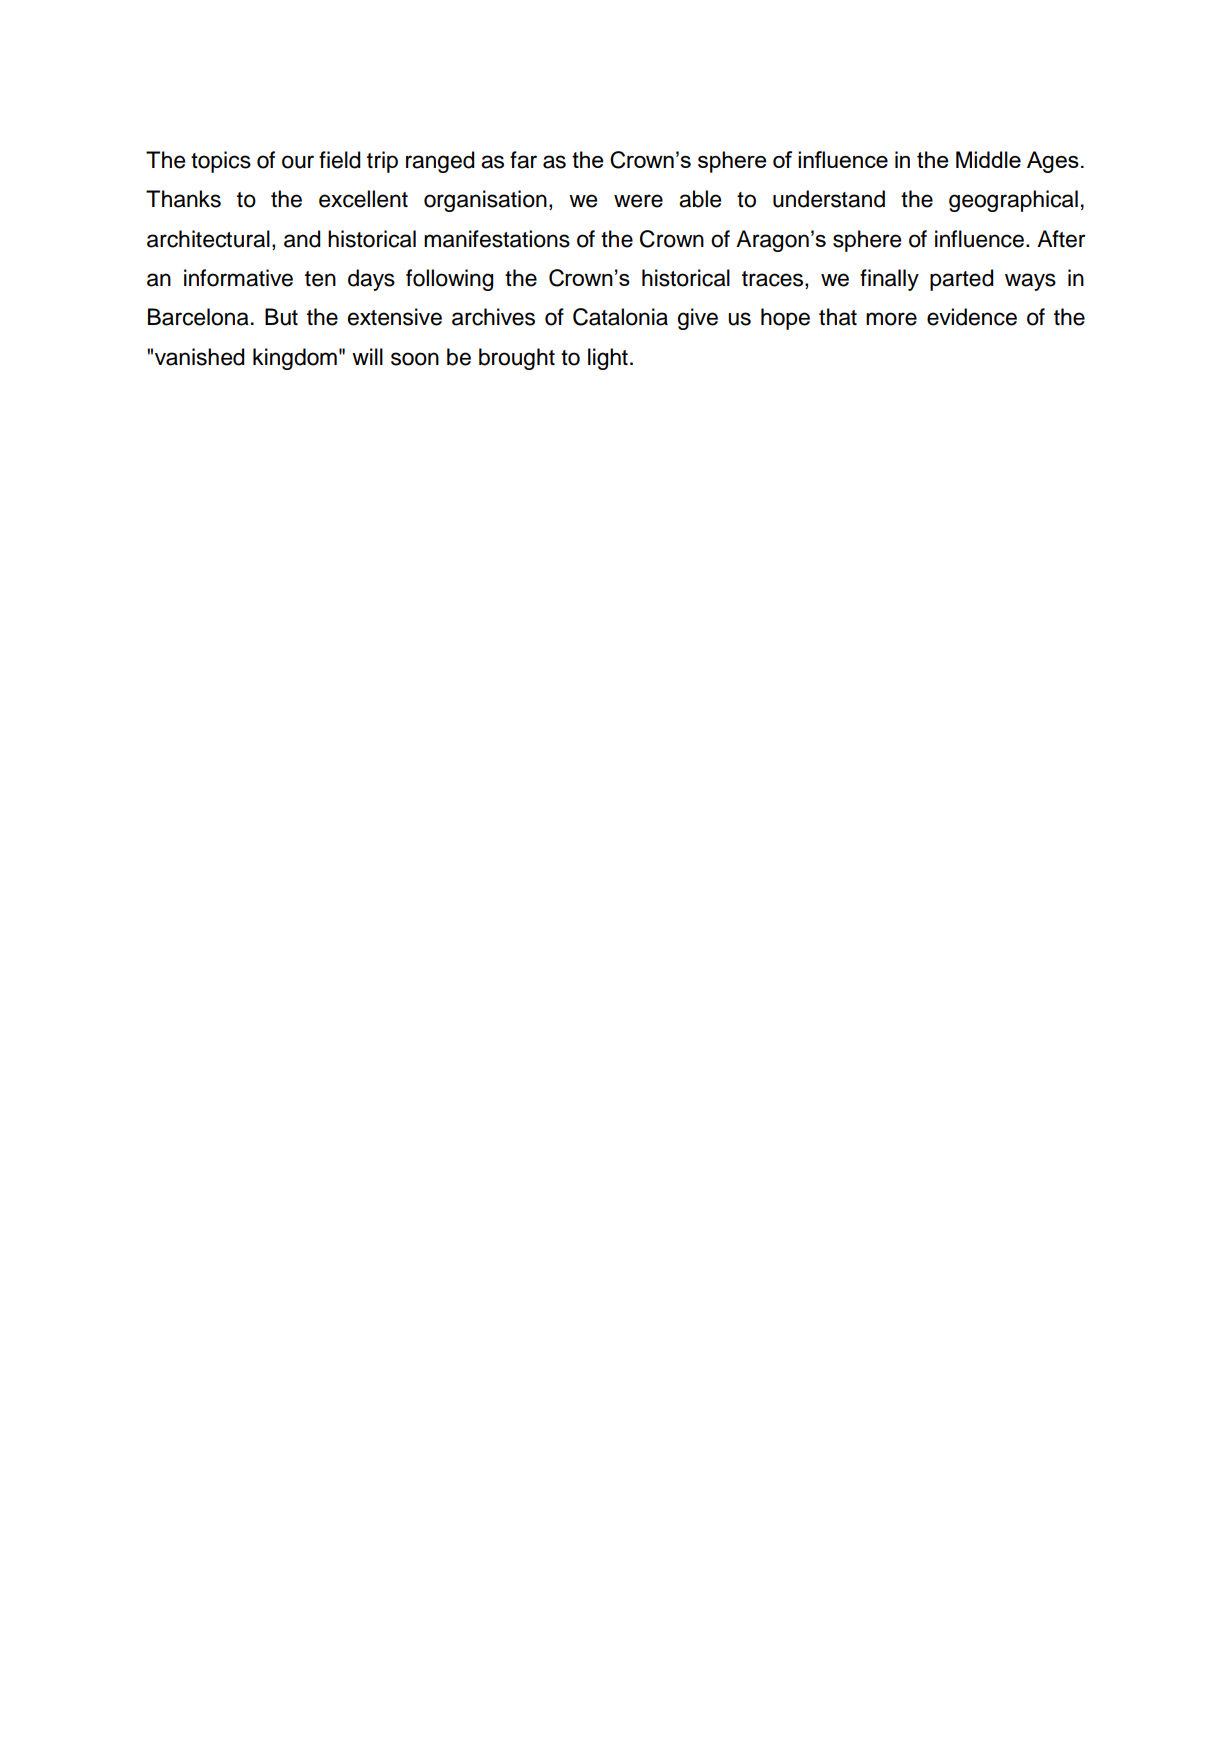 The height and width of the screenshot is (1742, 1232). I want to click on parted, so click(961, 280).
